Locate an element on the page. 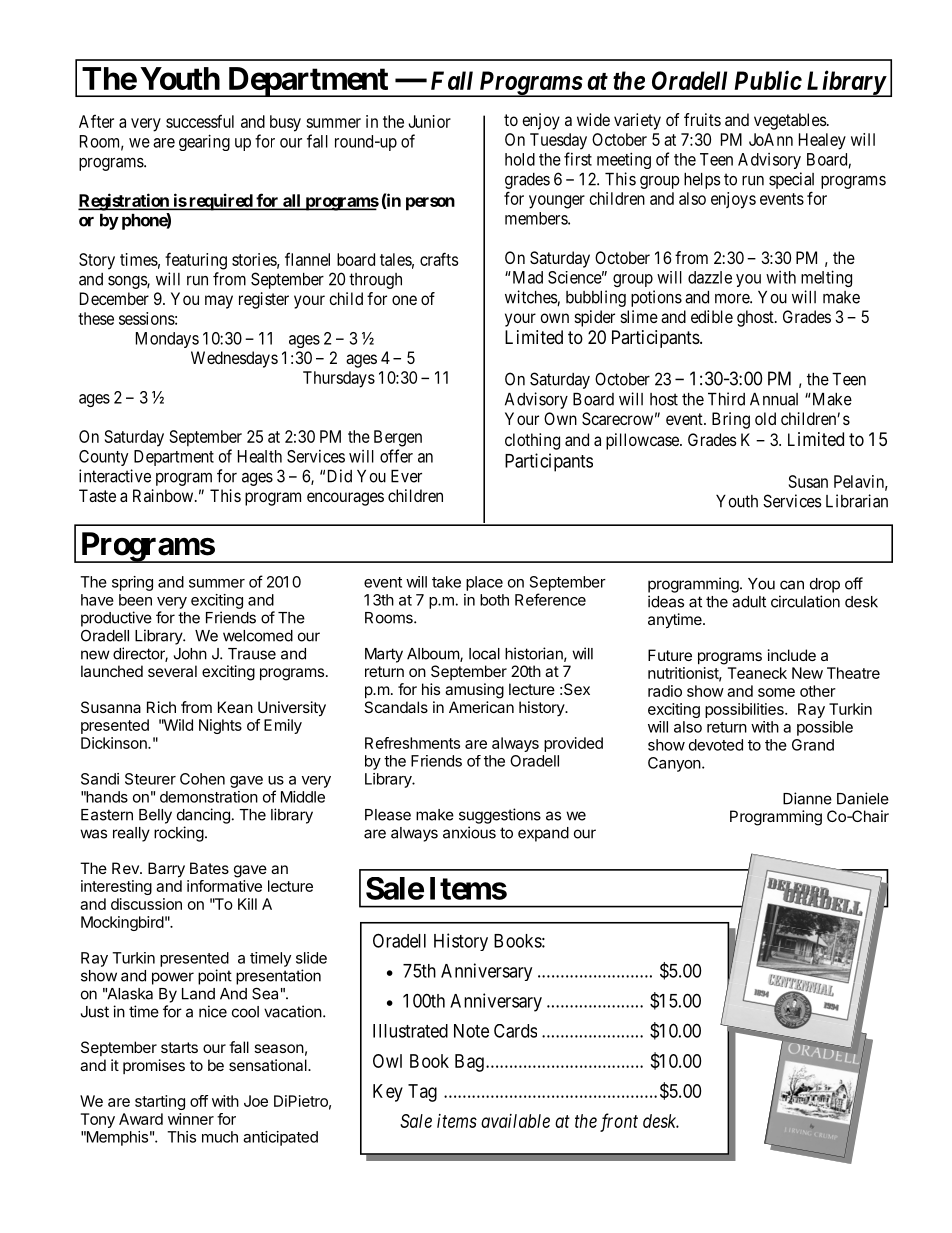  been is located at coordinates (135, 600).
